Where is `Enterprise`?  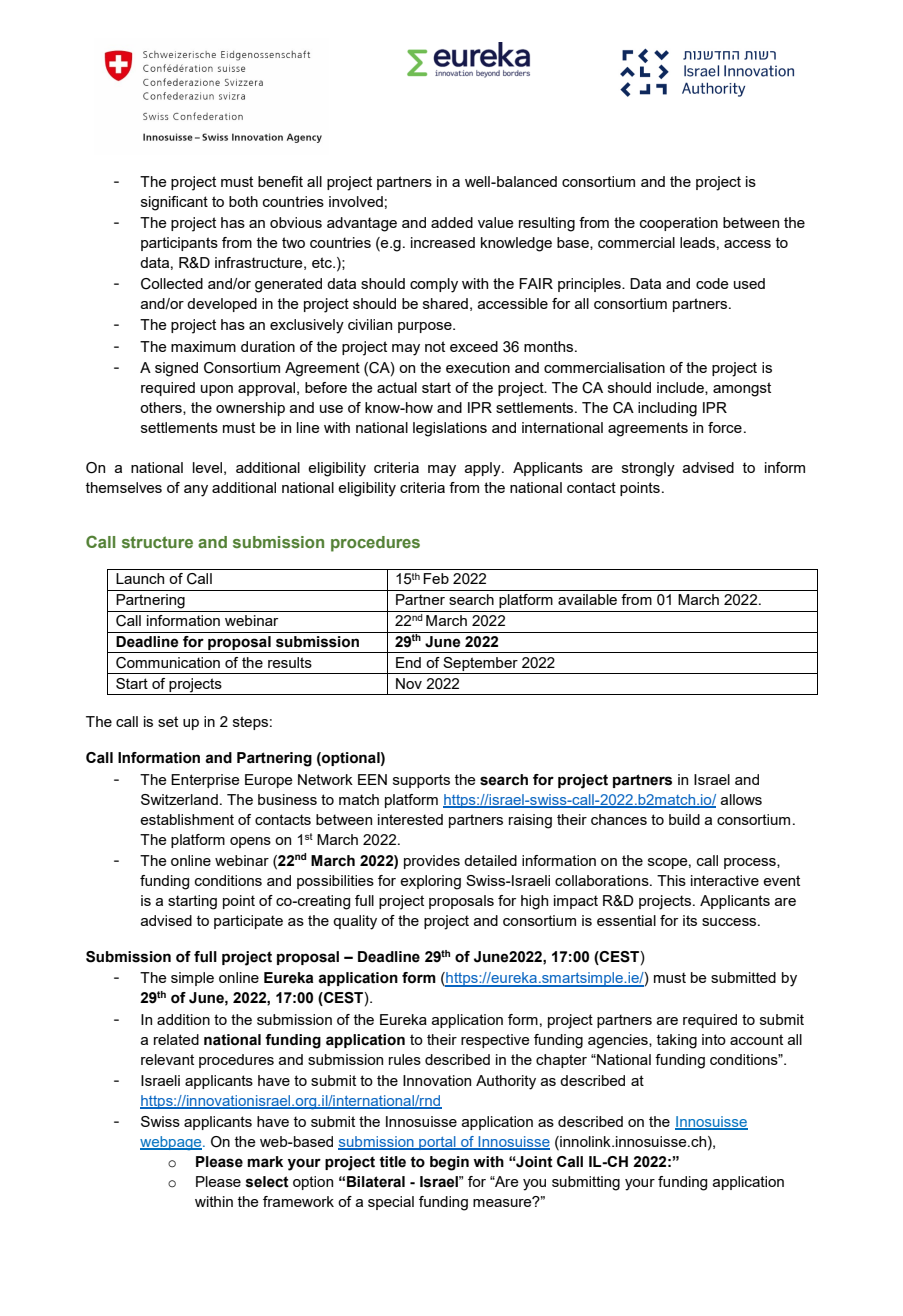
Enterprise is located at coordinates (205, 781).
